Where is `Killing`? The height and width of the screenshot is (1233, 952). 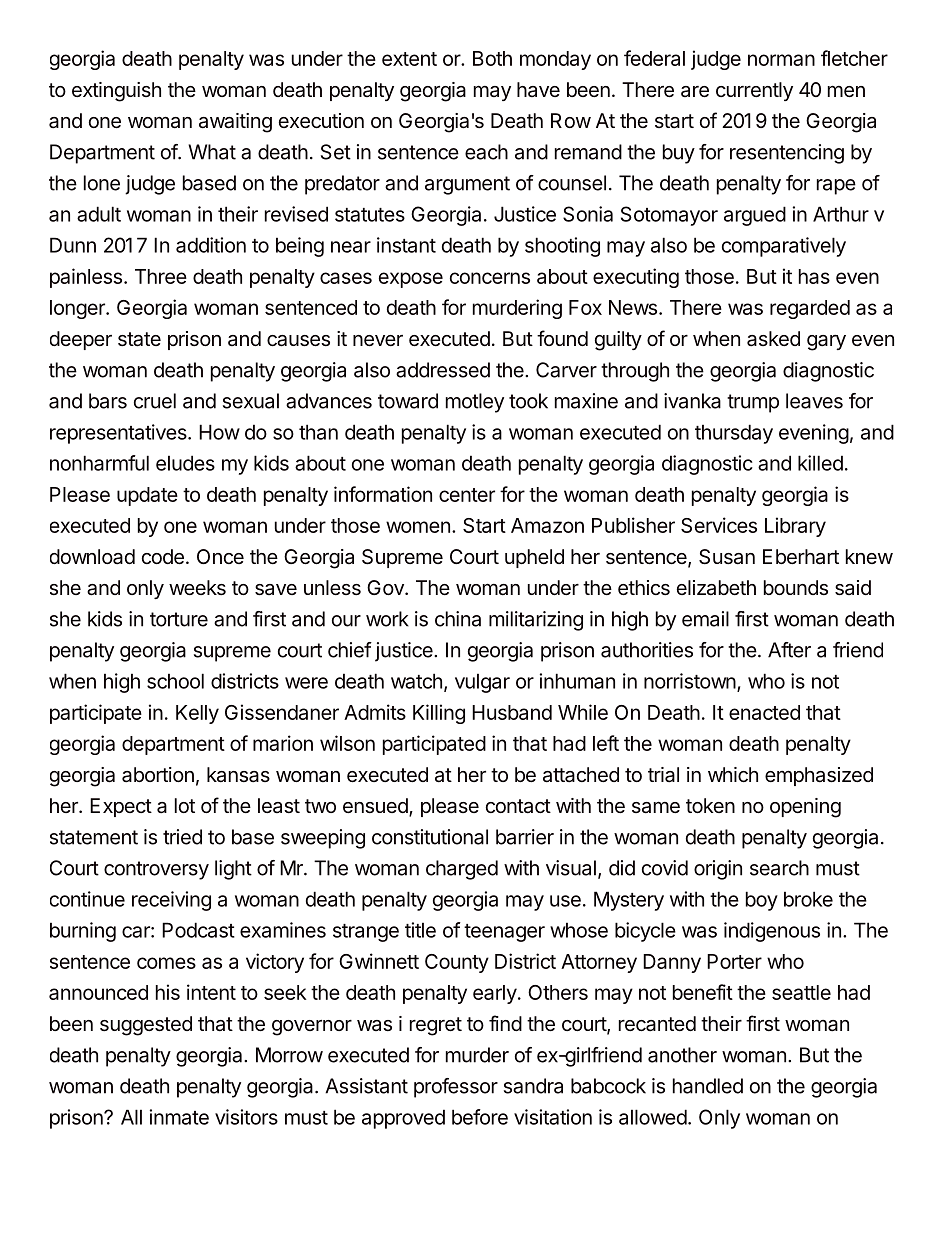
Killing is located at coordinates (439, 714).
